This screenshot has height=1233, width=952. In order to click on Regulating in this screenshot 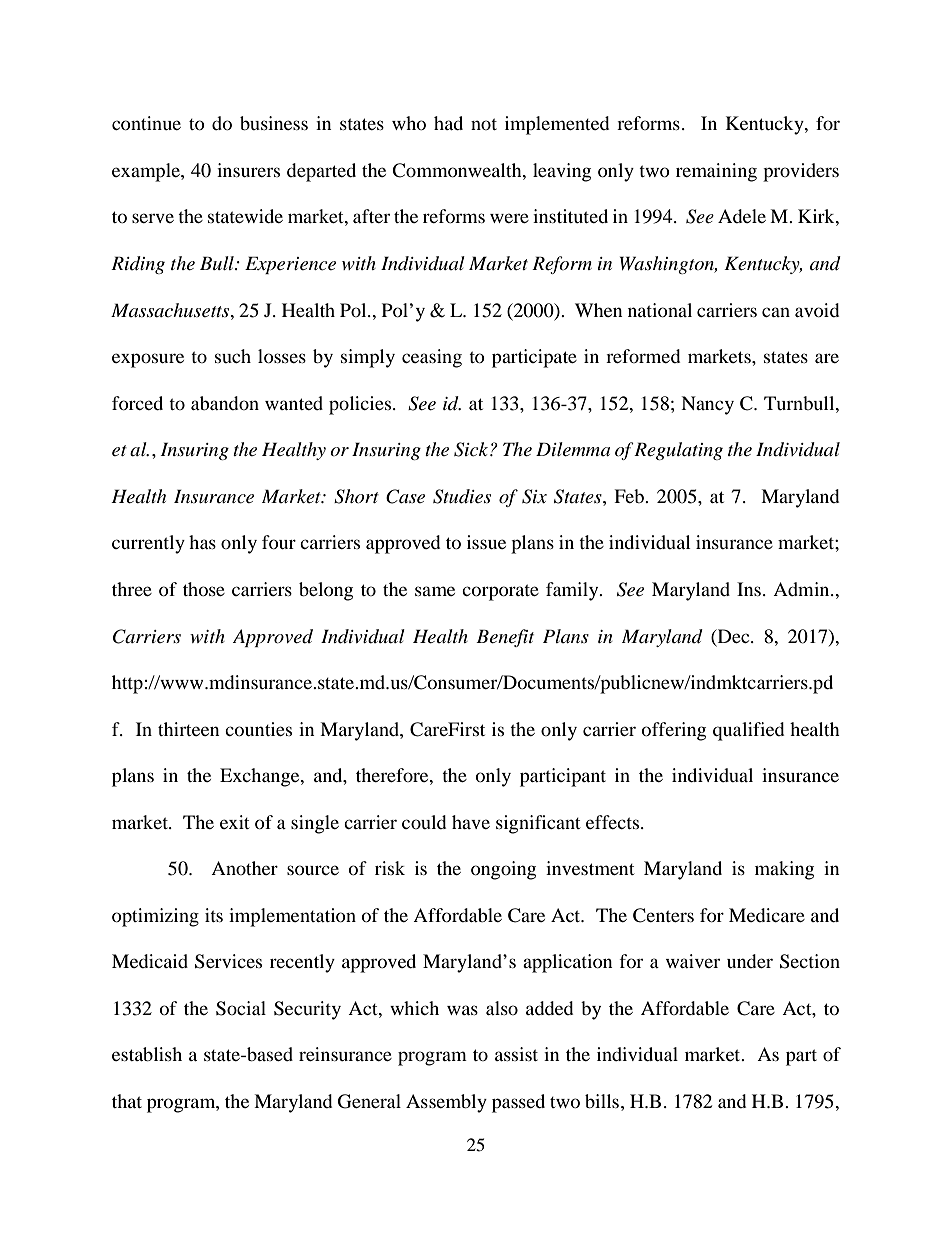, I will do `click(678, 451)`.
